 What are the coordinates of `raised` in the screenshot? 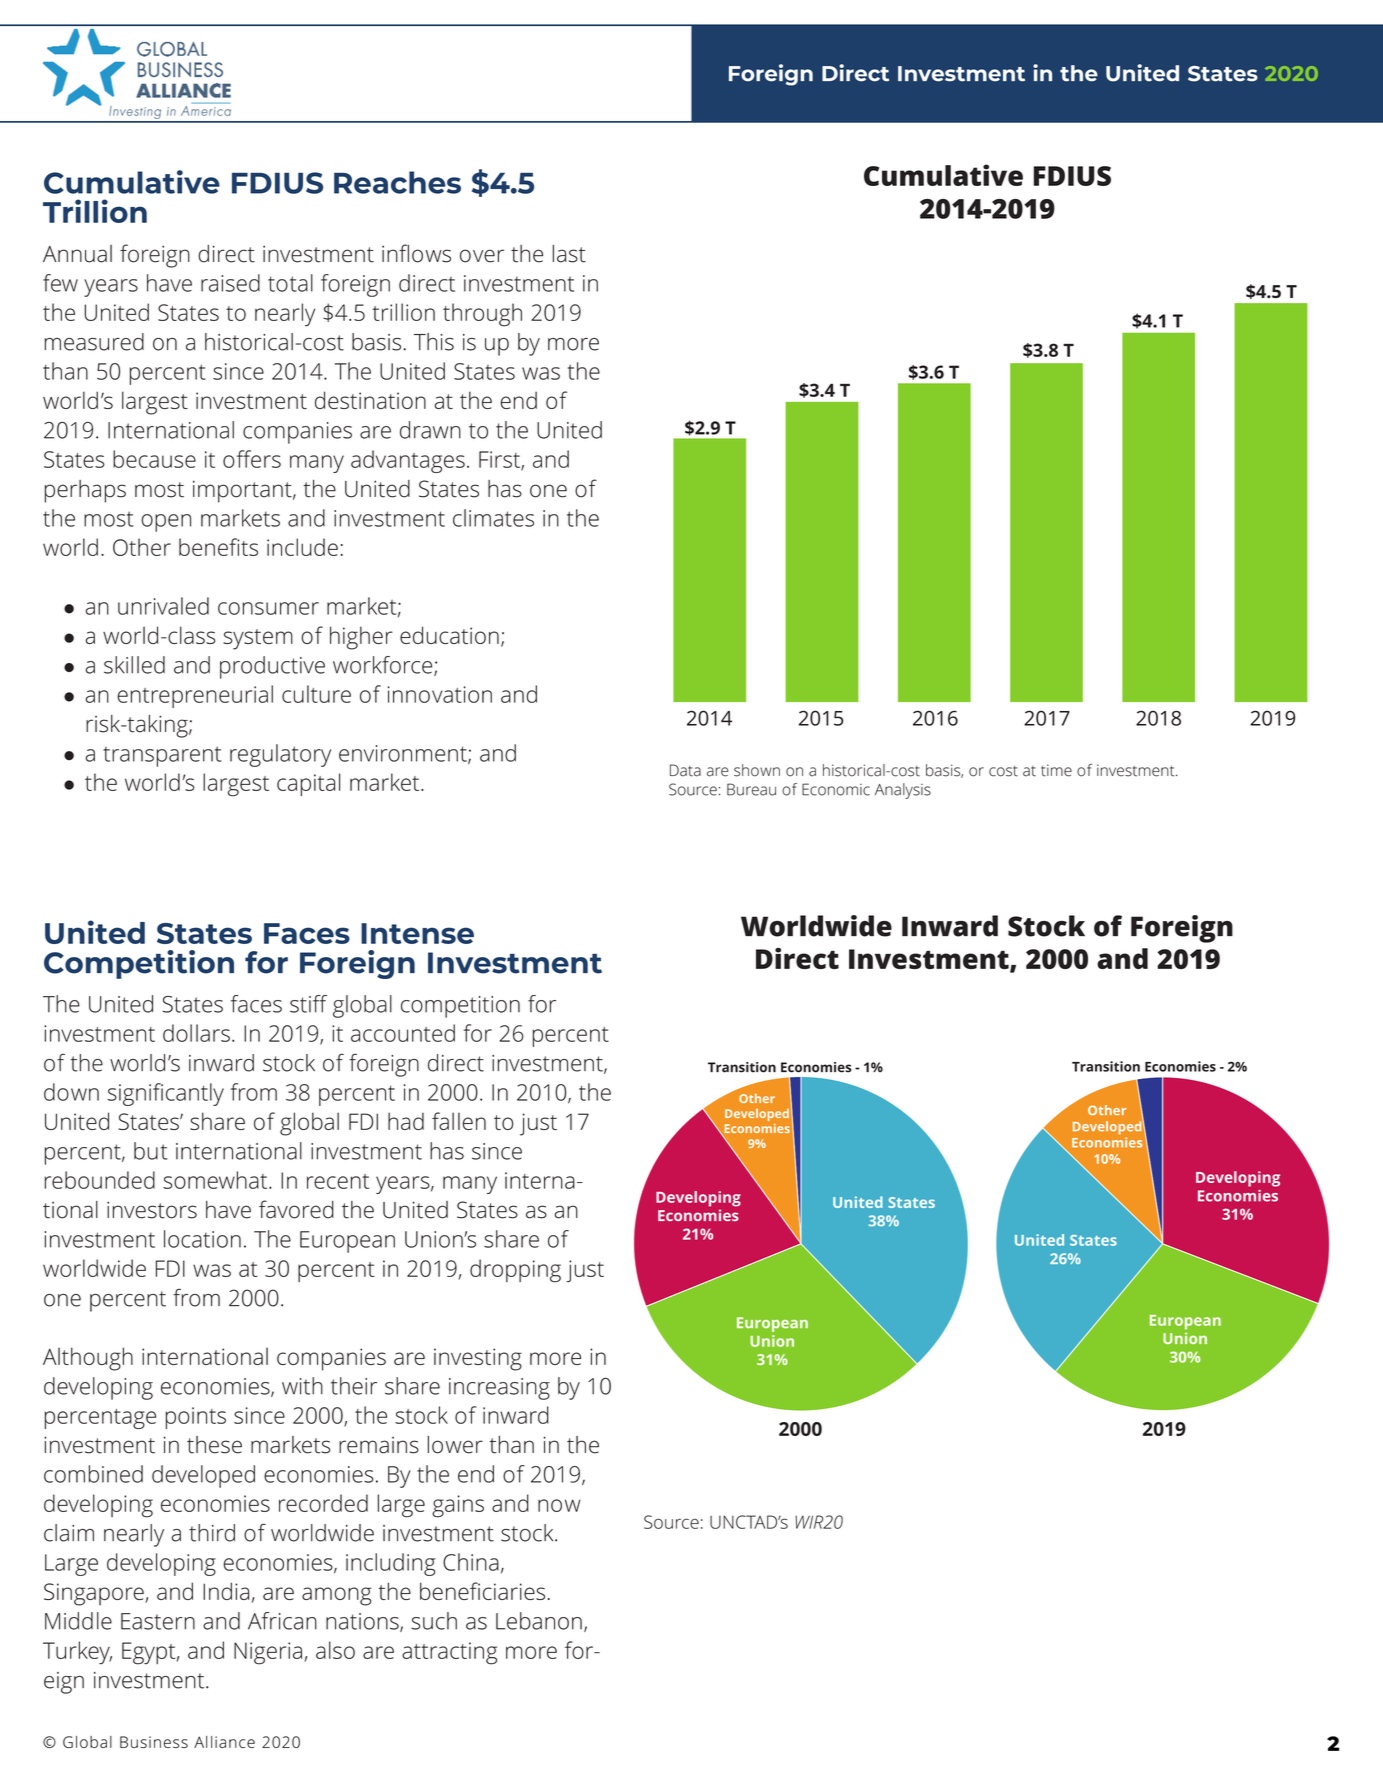 It's located at (230, 283).
